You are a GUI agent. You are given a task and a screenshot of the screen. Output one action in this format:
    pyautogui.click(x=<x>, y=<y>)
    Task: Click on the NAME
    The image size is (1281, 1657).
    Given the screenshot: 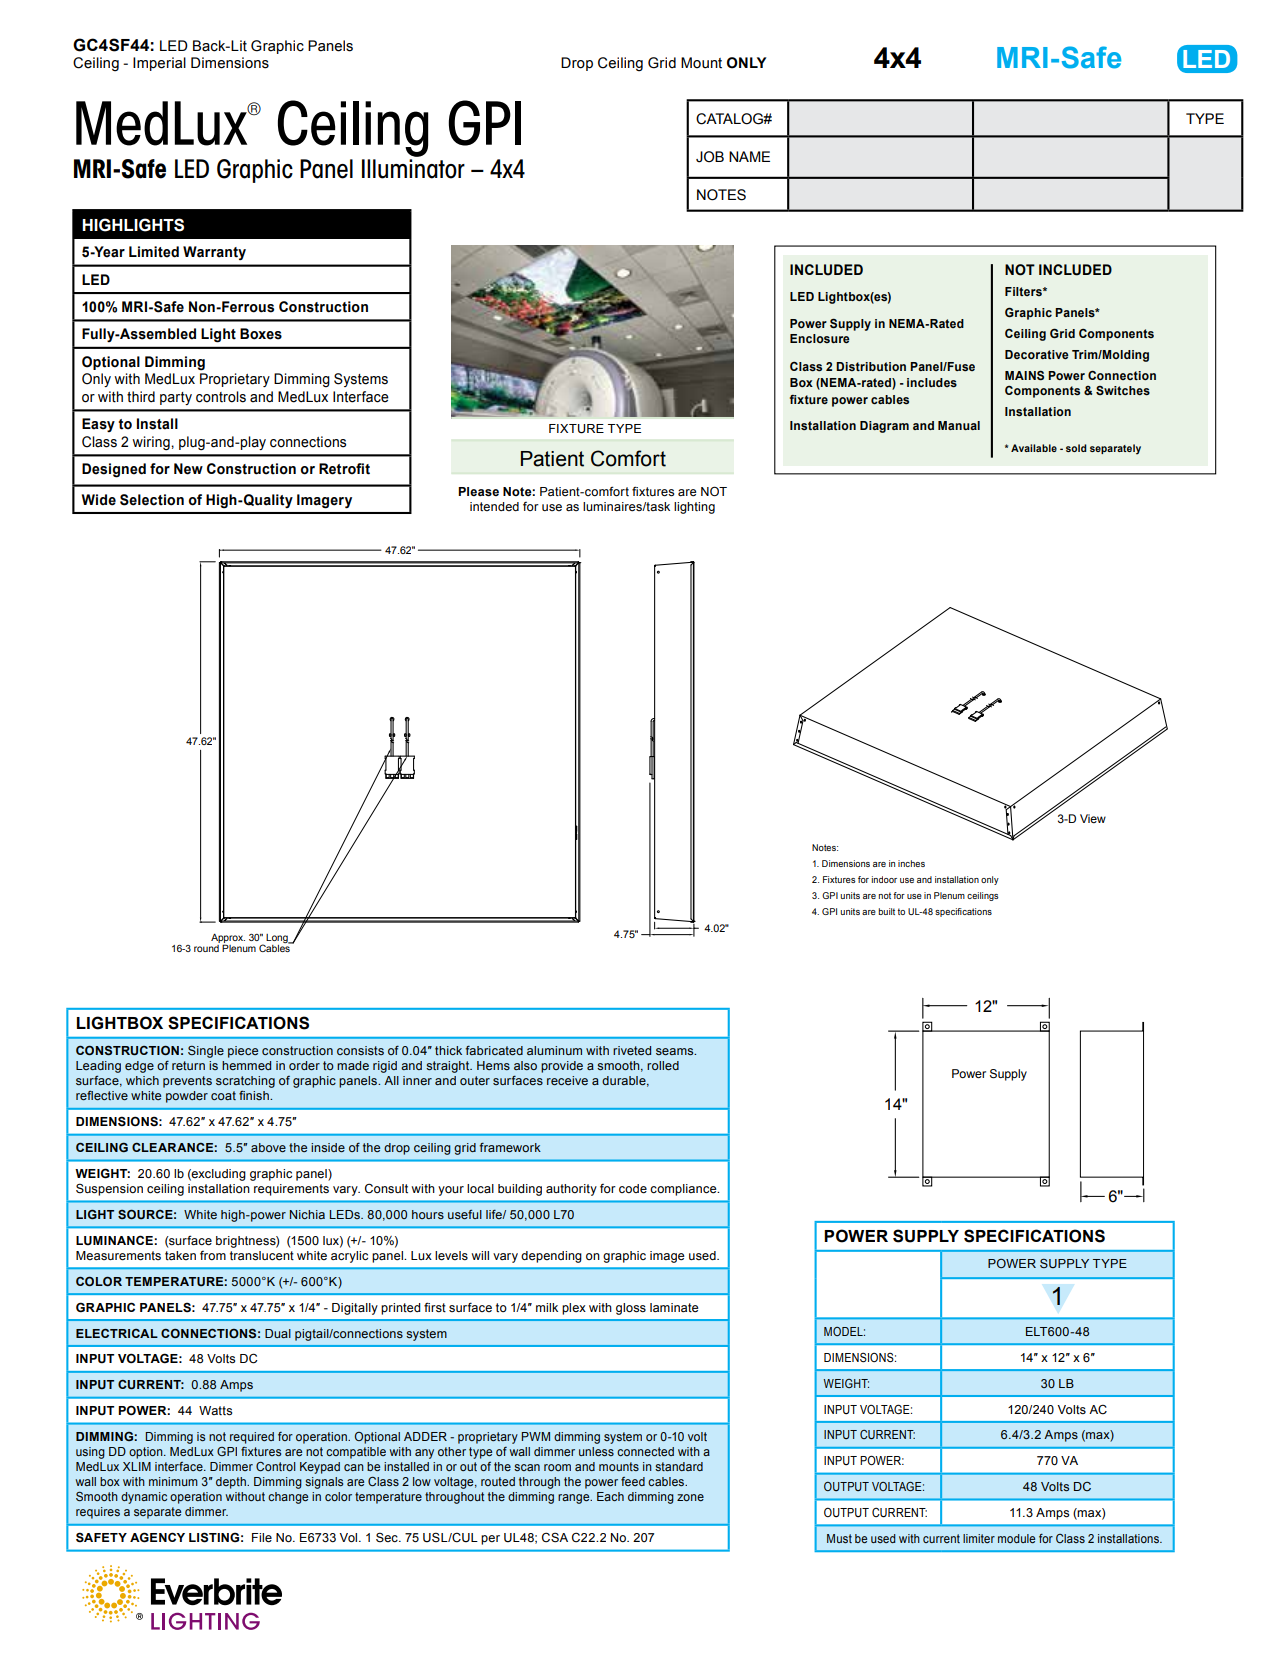 What is the action you would take?
    pyautogui.click(x=749, y=156)
